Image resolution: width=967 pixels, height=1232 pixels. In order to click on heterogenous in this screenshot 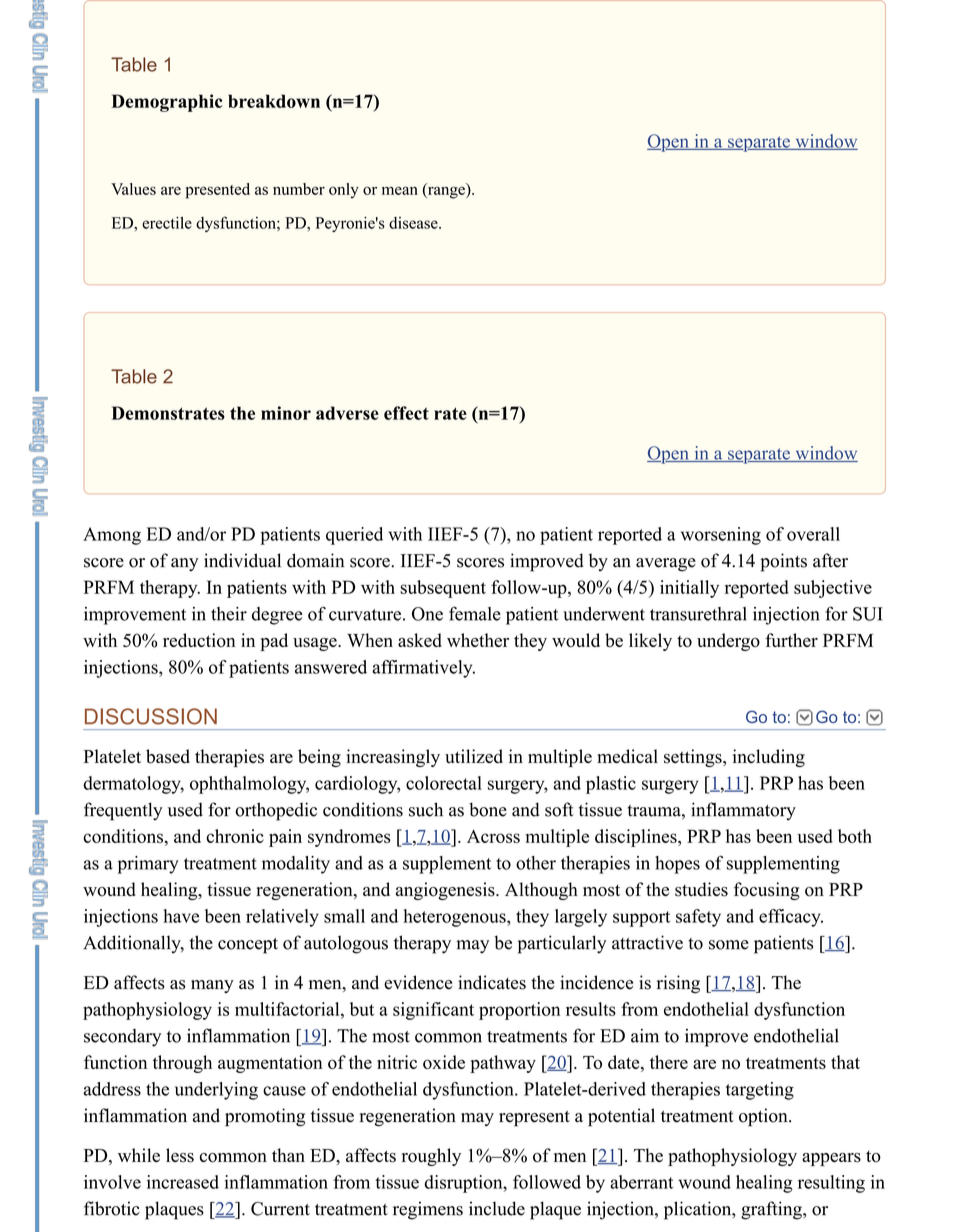, I will do `click(456, 918)`.
